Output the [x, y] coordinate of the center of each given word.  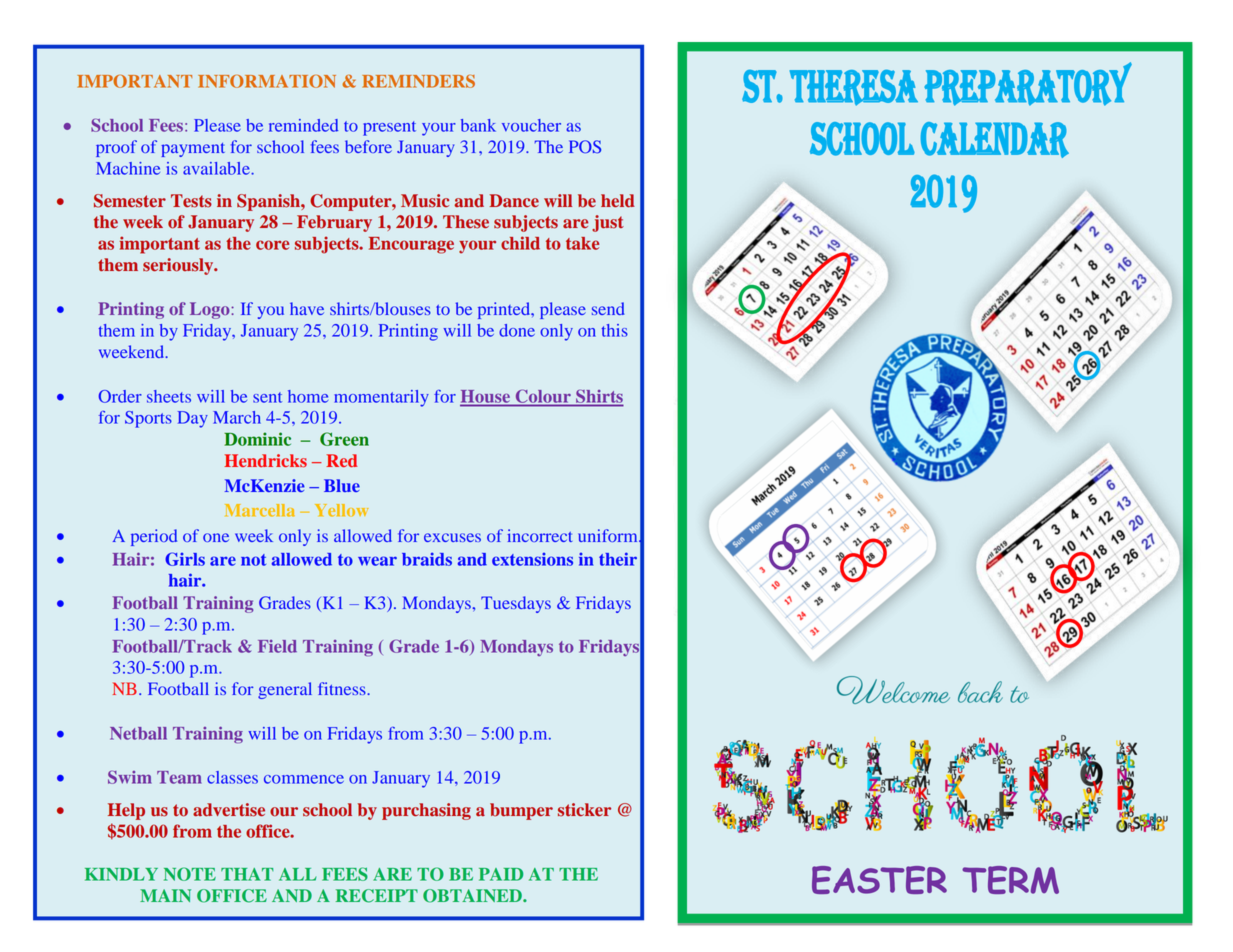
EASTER [879, 880]
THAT [247, 874]
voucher [531, 125]
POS [585, 147]
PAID [501, 874]
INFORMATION [267, 81]
